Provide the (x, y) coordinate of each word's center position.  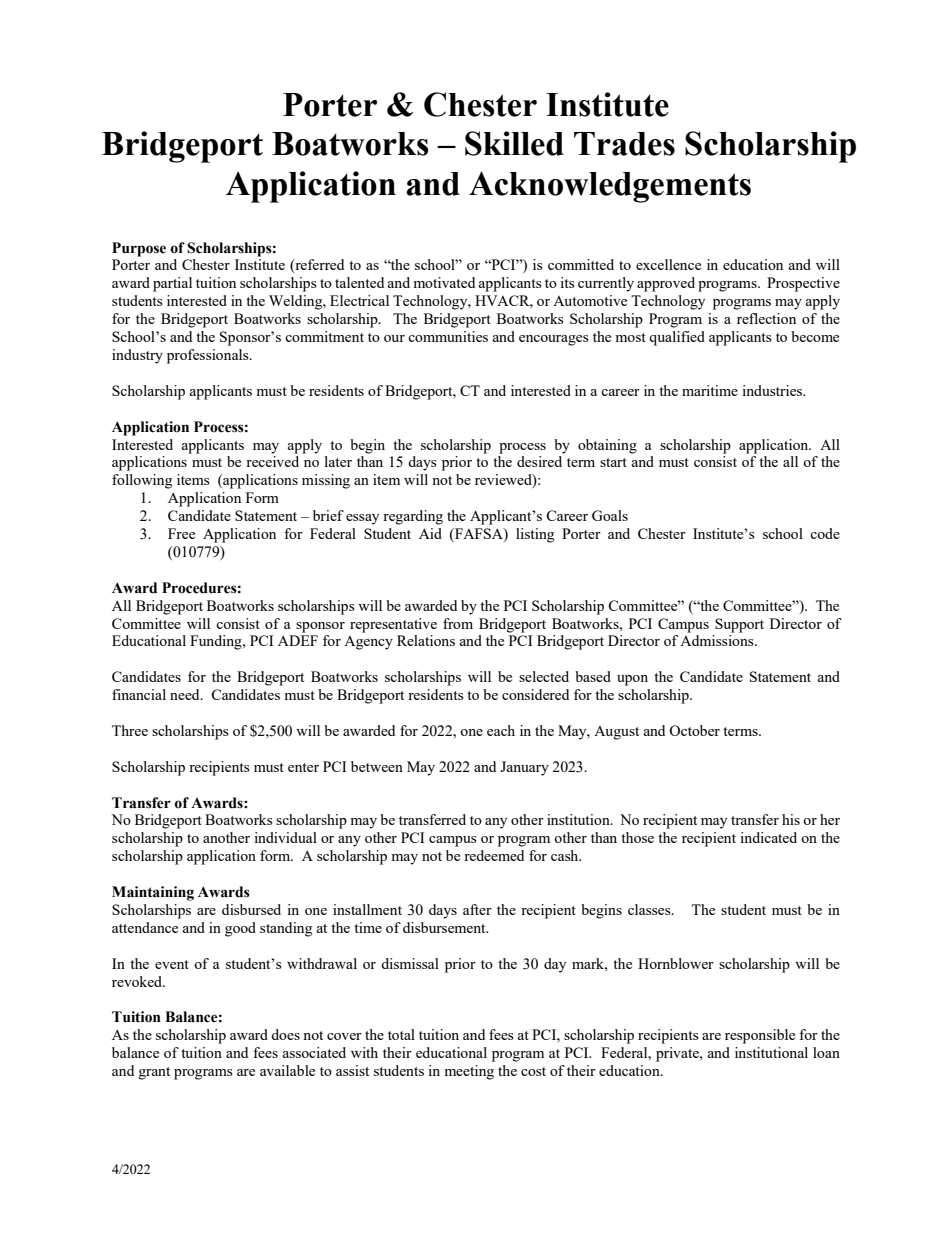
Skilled (514, 143)
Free (181, 533)
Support (739, 625)
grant (154, 1073)
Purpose (139, 249)
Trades (624, 144)
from (458, 623)
